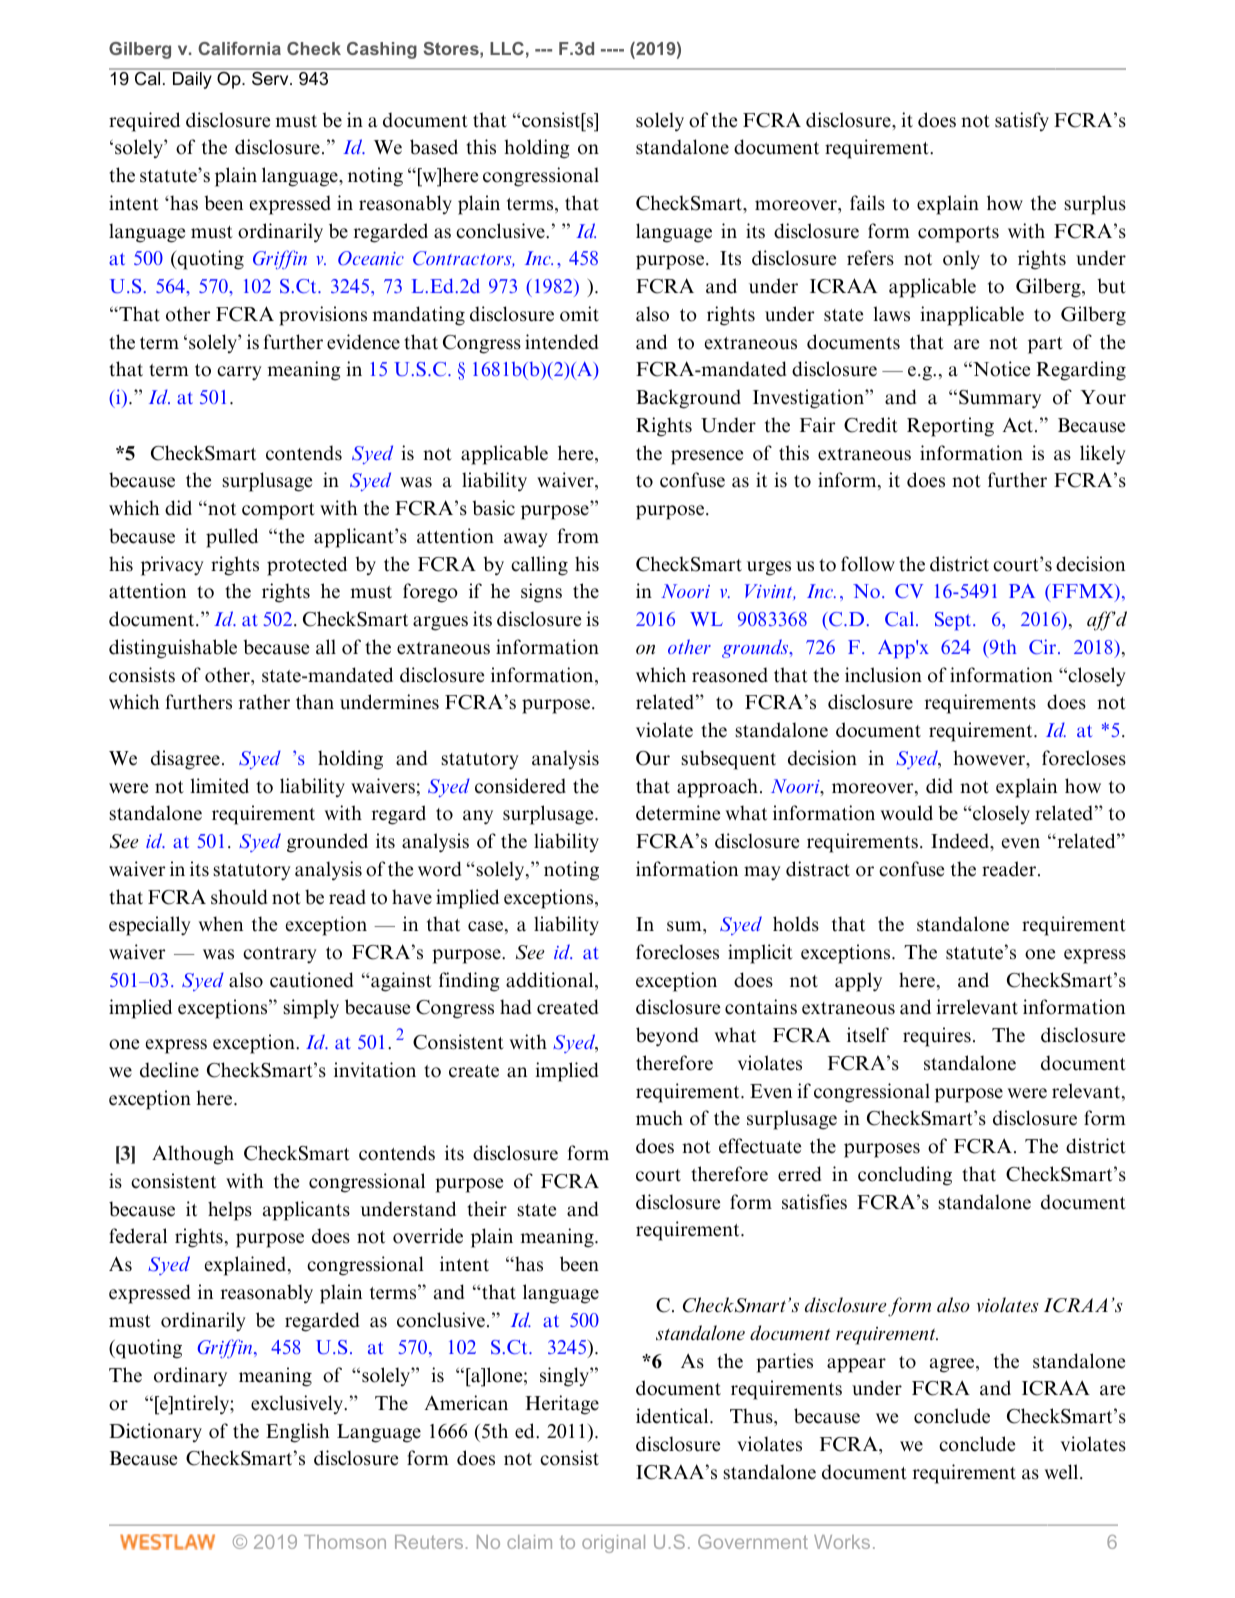 The image size is (1235, 1598). Describe the element at coordinates (239, 48) in the image. I see `California` at that location.
